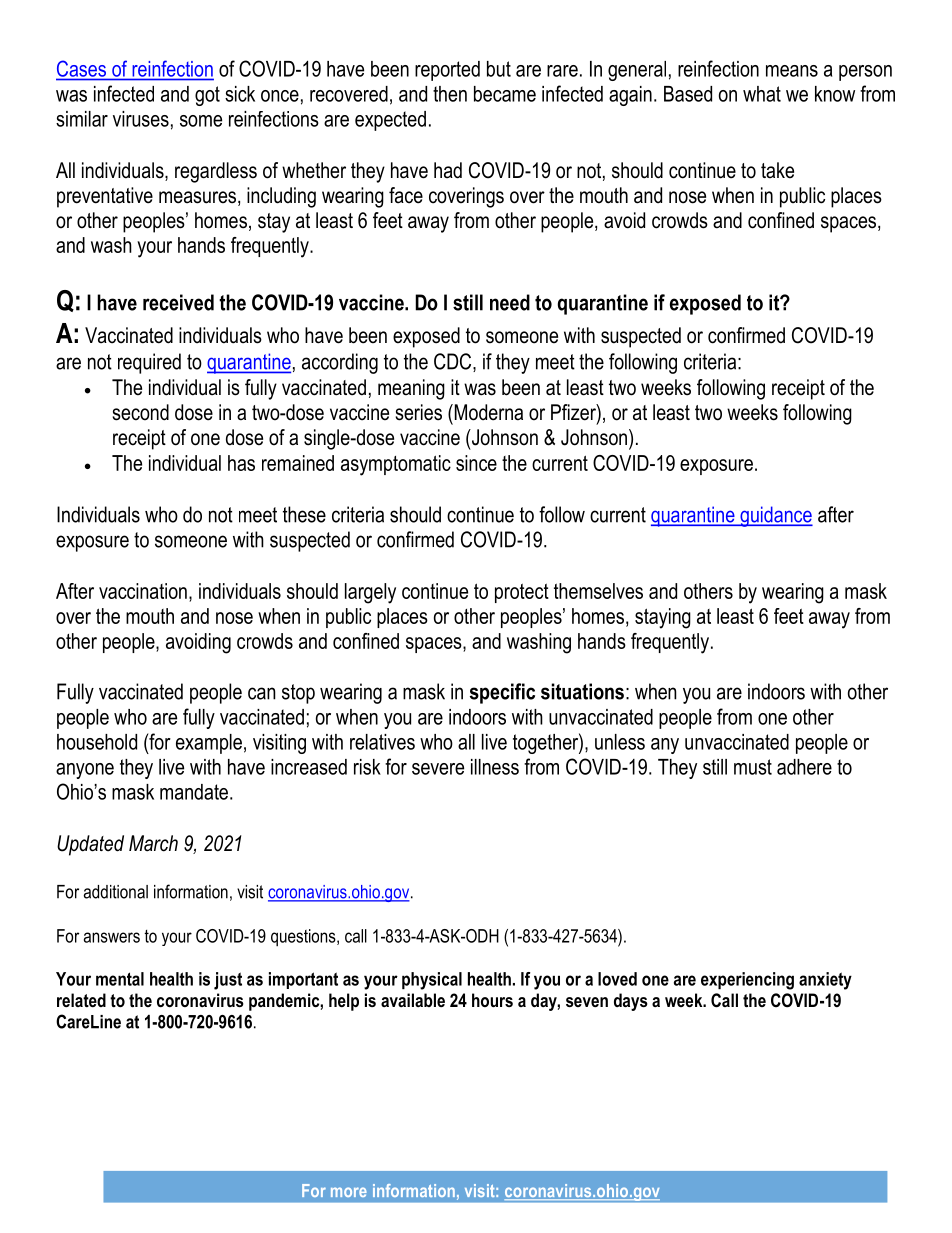 The height and width of the screenshot is (1233, 952). Describe the element at coordinates (143, 591) in the screenshot. I see `vaccination` at that location.
